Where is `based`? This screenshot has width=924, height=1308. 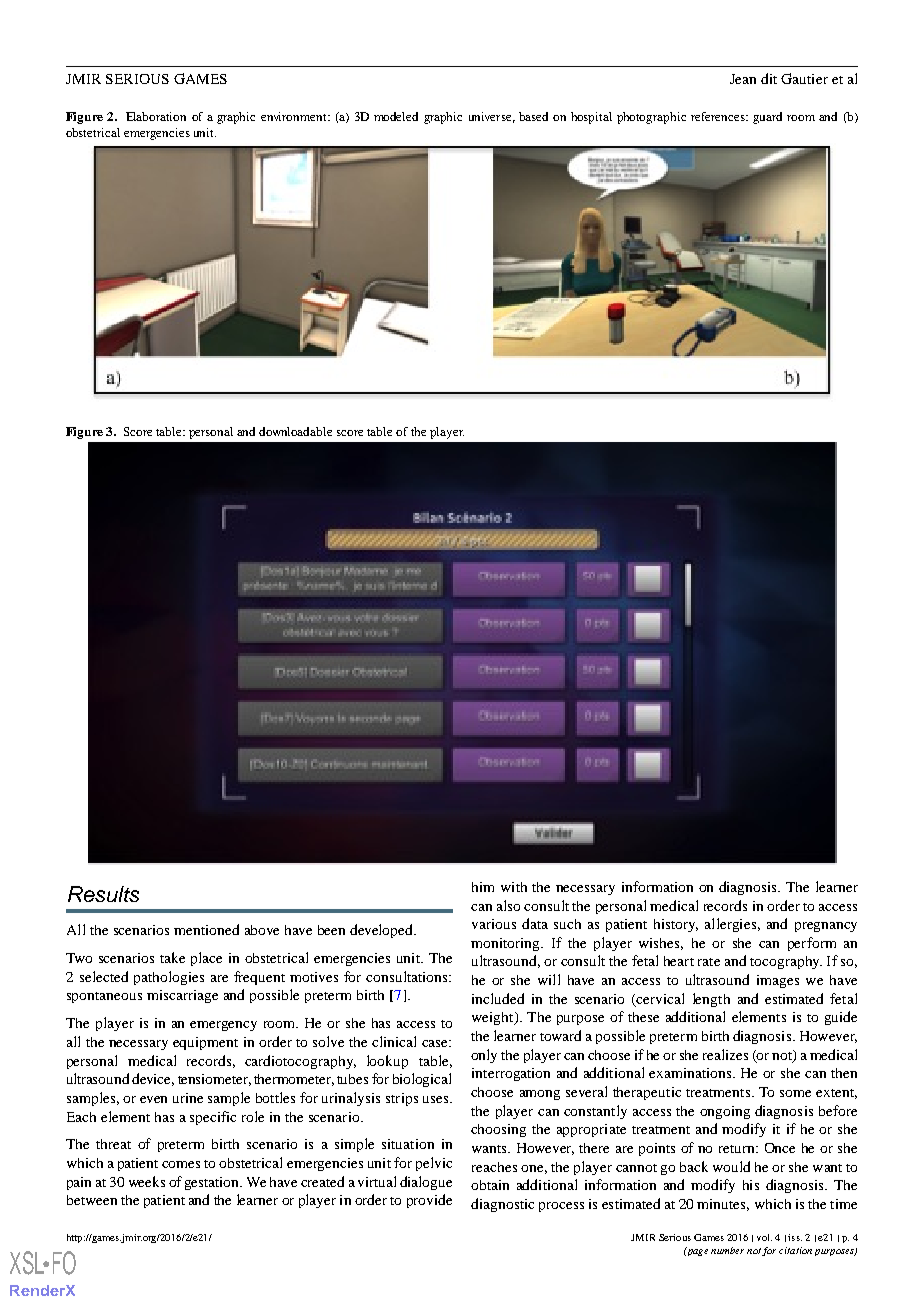 based is located at coordinates (533, 116).
